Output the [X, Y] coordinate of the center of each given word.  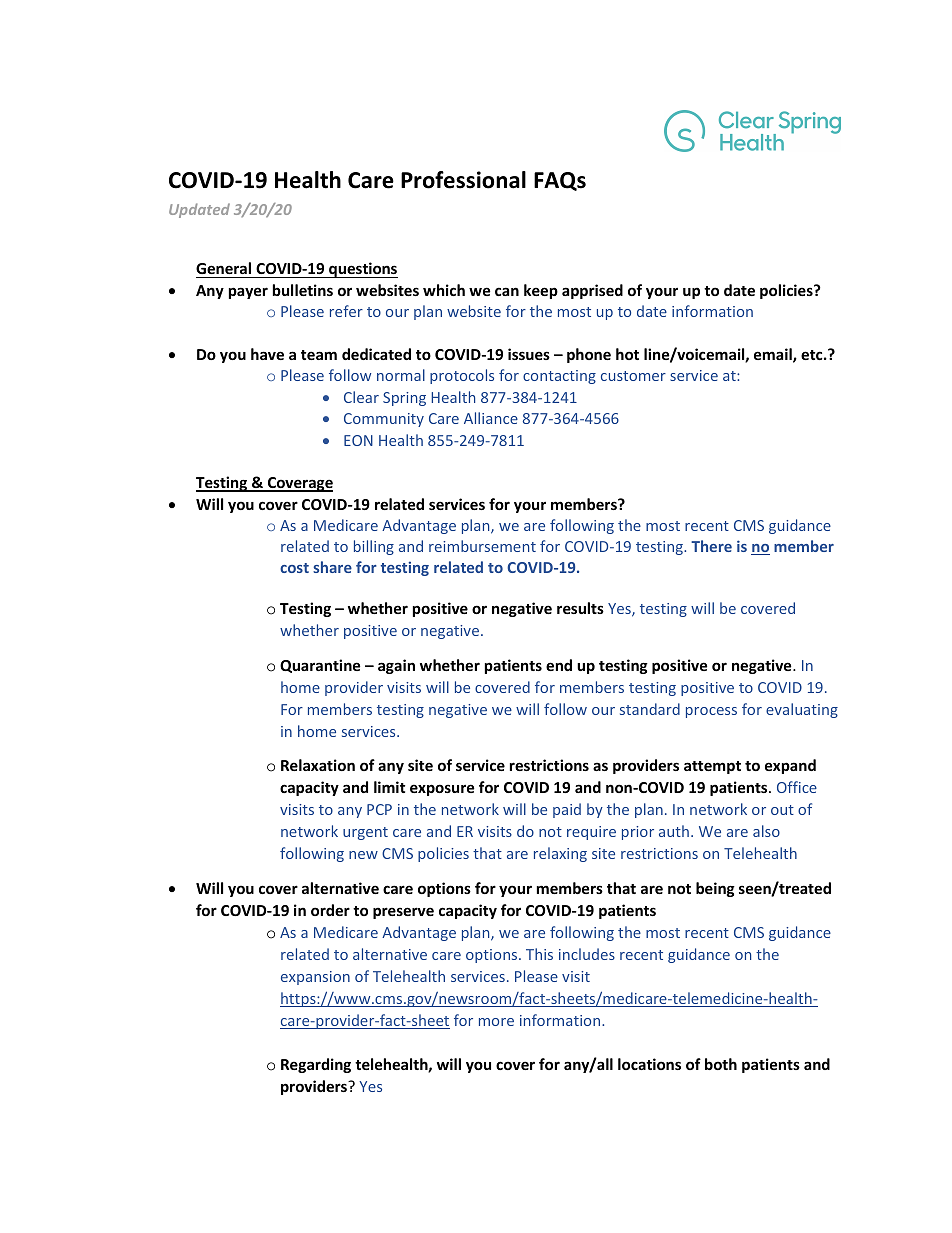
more [496, 1022]
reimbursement [482, 546]
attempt [712, 767]
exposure [442, 790]
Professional [463, 180]
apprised [592, 291]
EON [358, 440]
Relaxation [318, 765]
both [721, 1064]
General [223, 268]
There [711, 546]
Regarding [316, 1065]
